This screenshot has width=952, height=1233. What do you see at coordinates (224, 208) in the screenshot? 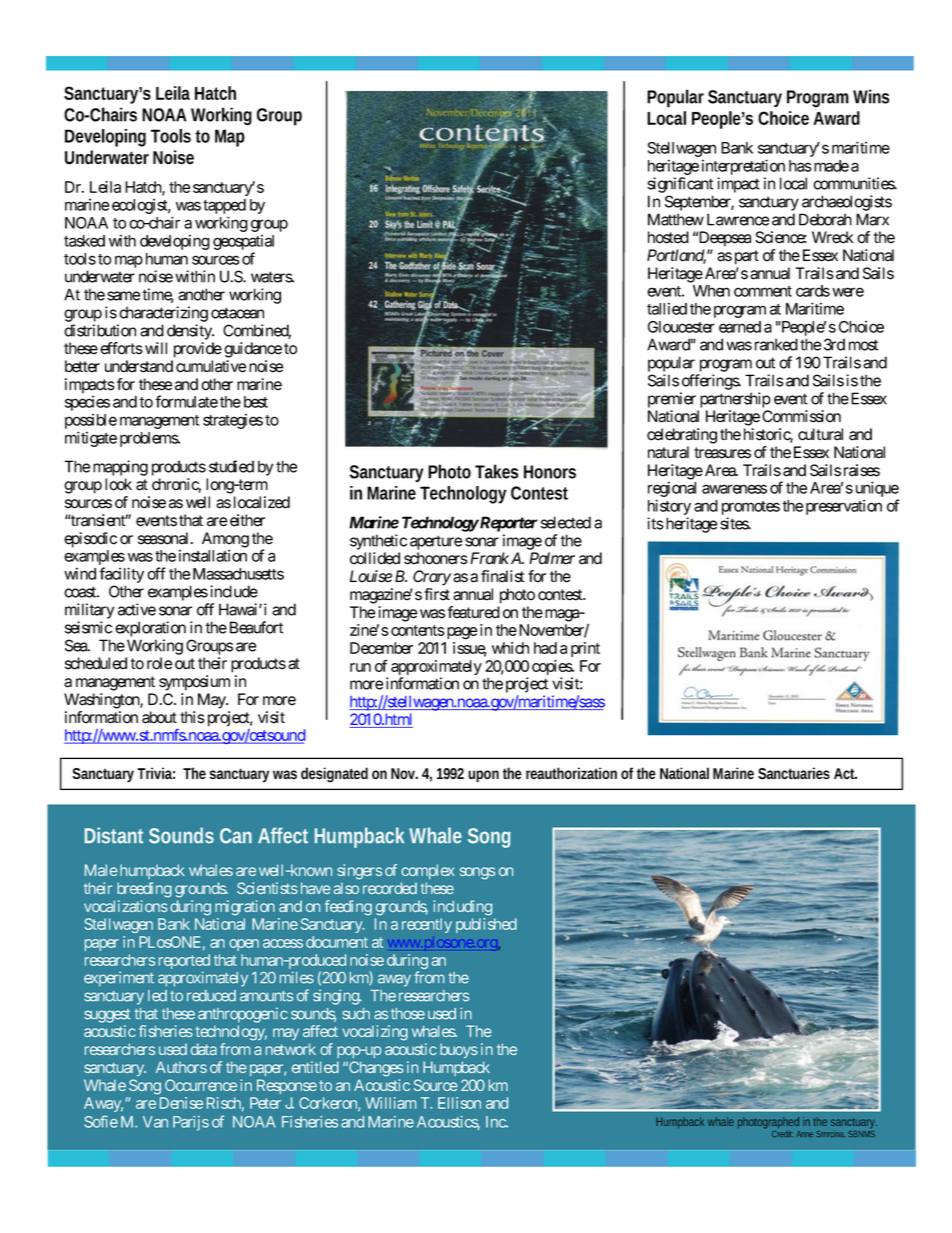
I see `tapped` at bounding box center [224, 208].
